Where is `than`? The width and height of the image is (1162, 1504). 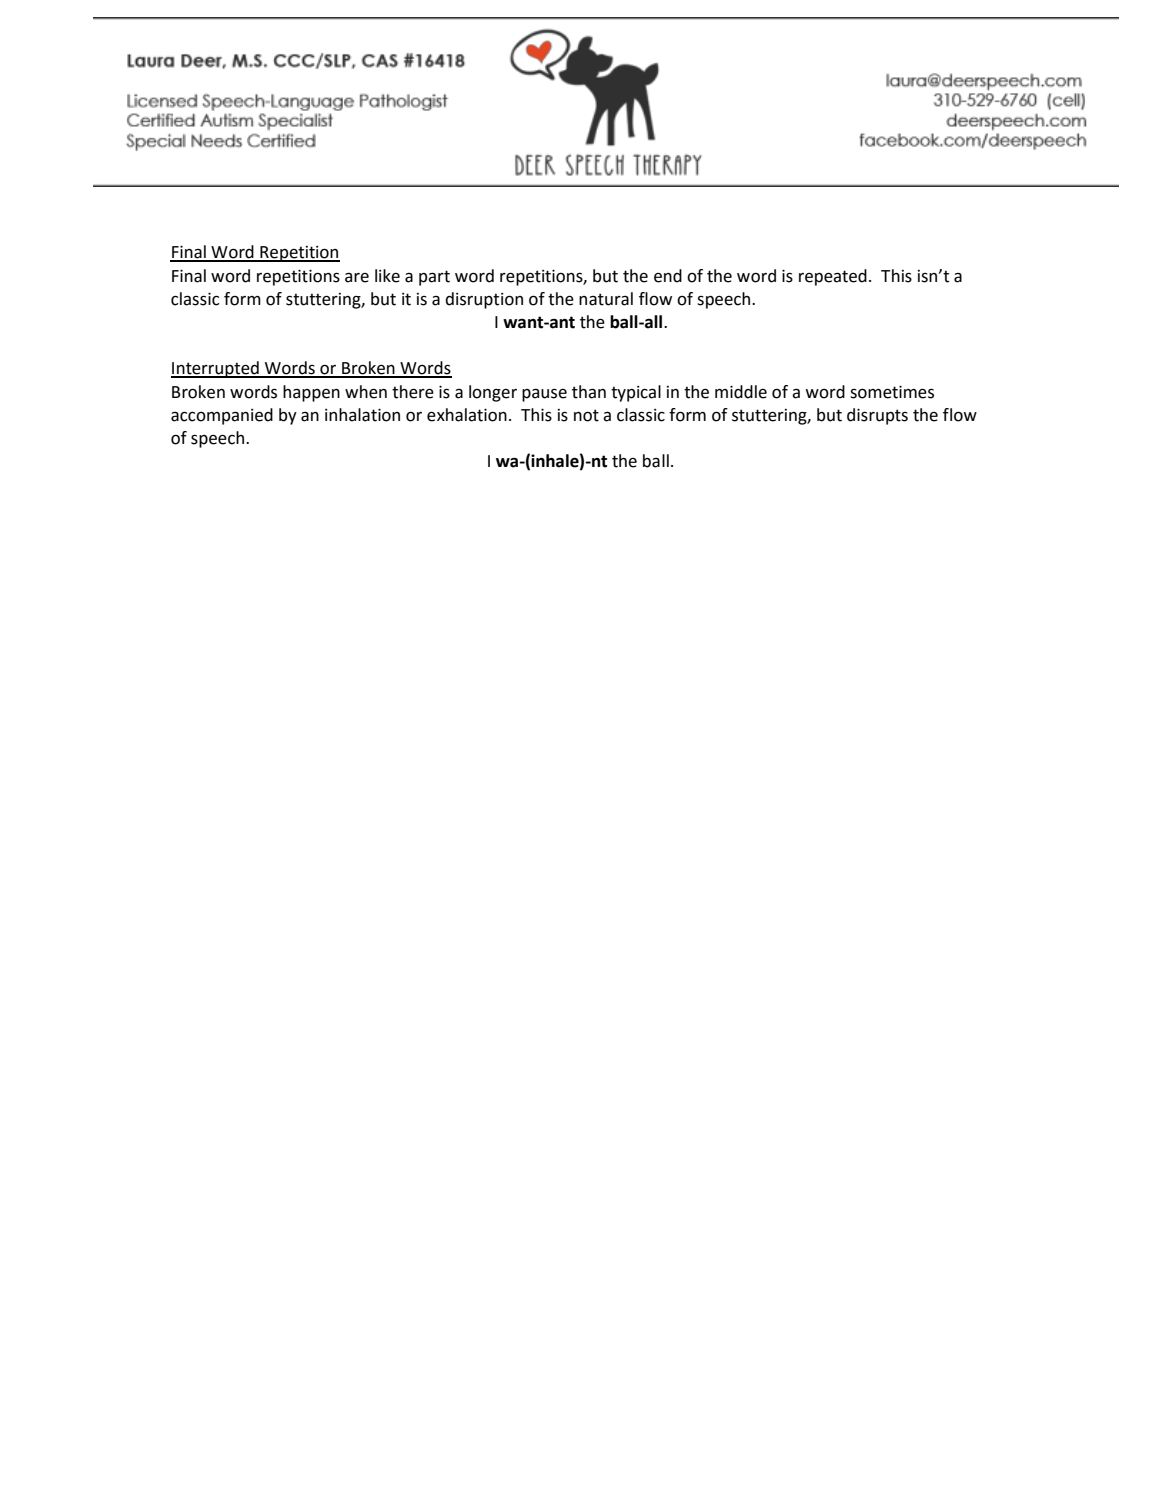 than is located at coordinates (589, 392).
